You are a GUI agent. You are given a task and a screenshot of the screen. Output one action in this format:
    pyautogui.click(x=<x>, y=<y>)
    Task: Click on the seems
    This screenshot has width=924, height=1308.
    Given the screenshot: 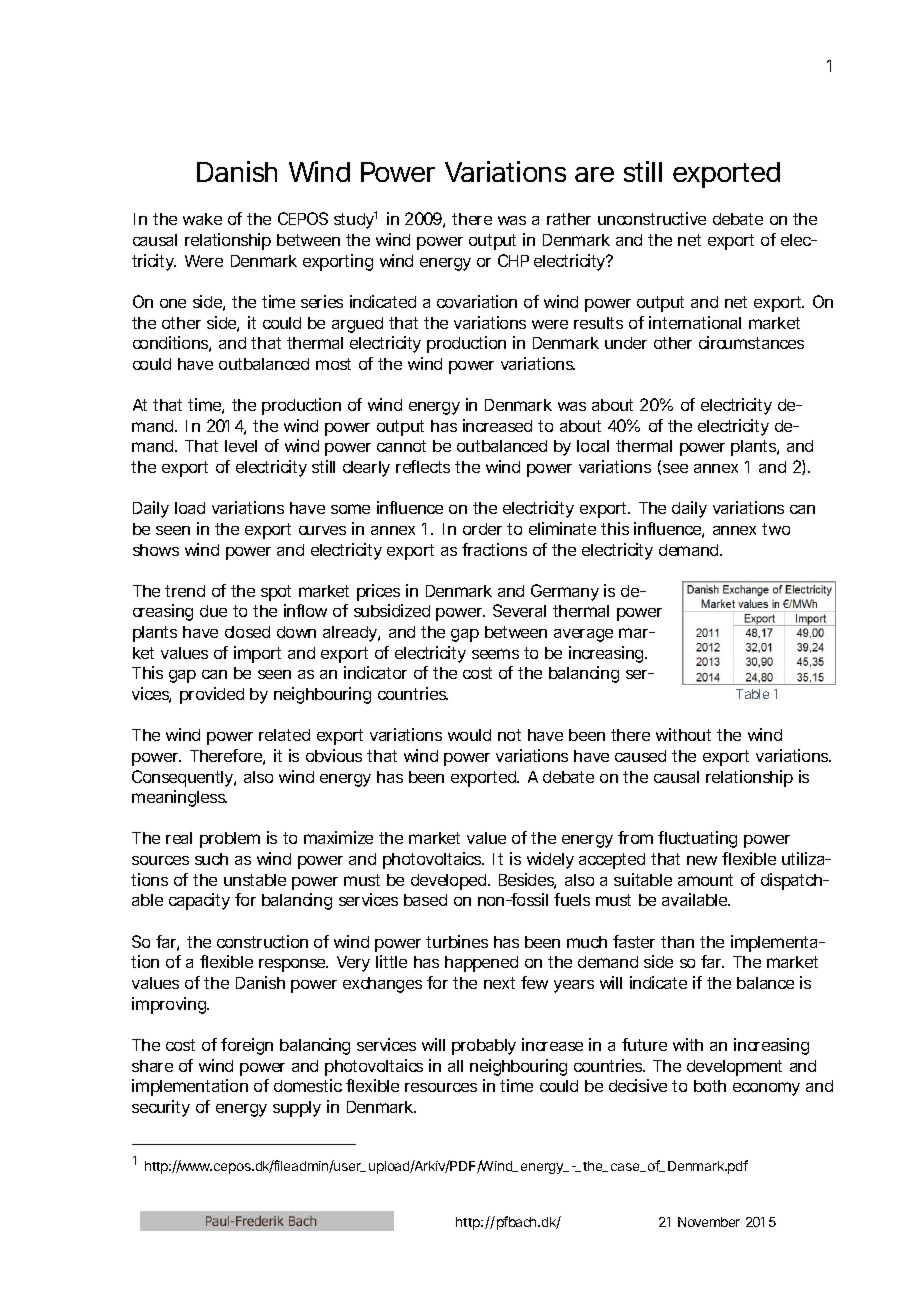 What is the action you would take?
    pyautogui.click(x=495, y=654)
